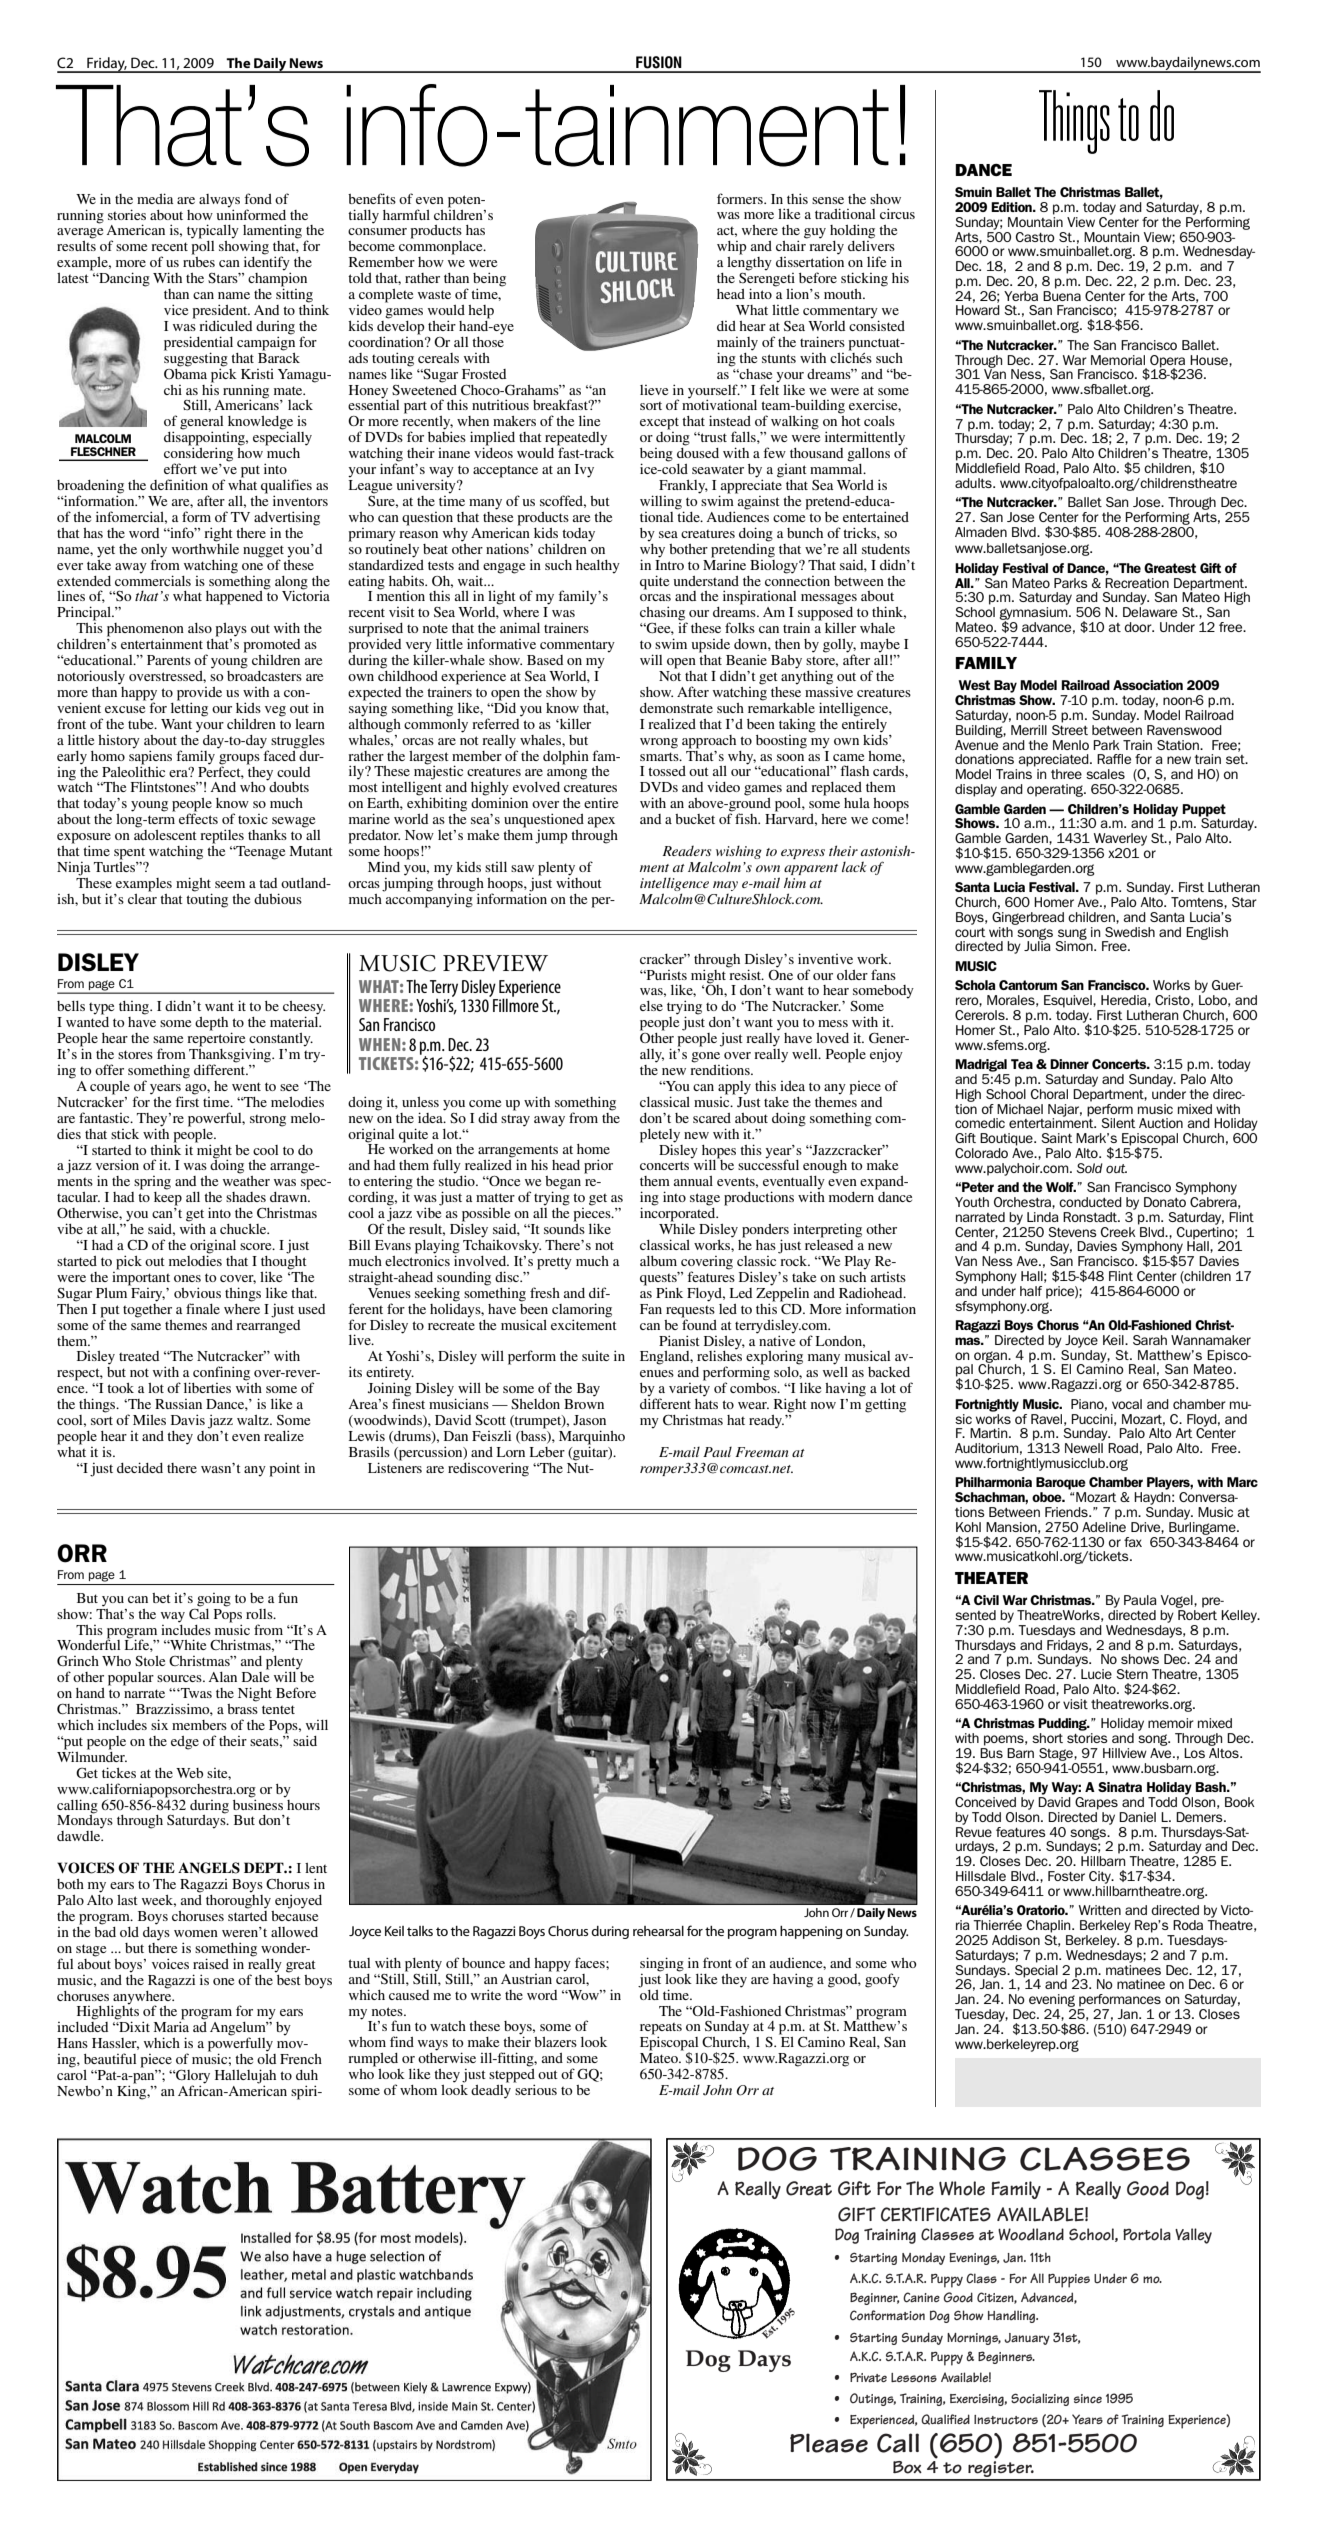  Describe the element at coordinates (307, 2075) in the page. I see `duh` at that location.
